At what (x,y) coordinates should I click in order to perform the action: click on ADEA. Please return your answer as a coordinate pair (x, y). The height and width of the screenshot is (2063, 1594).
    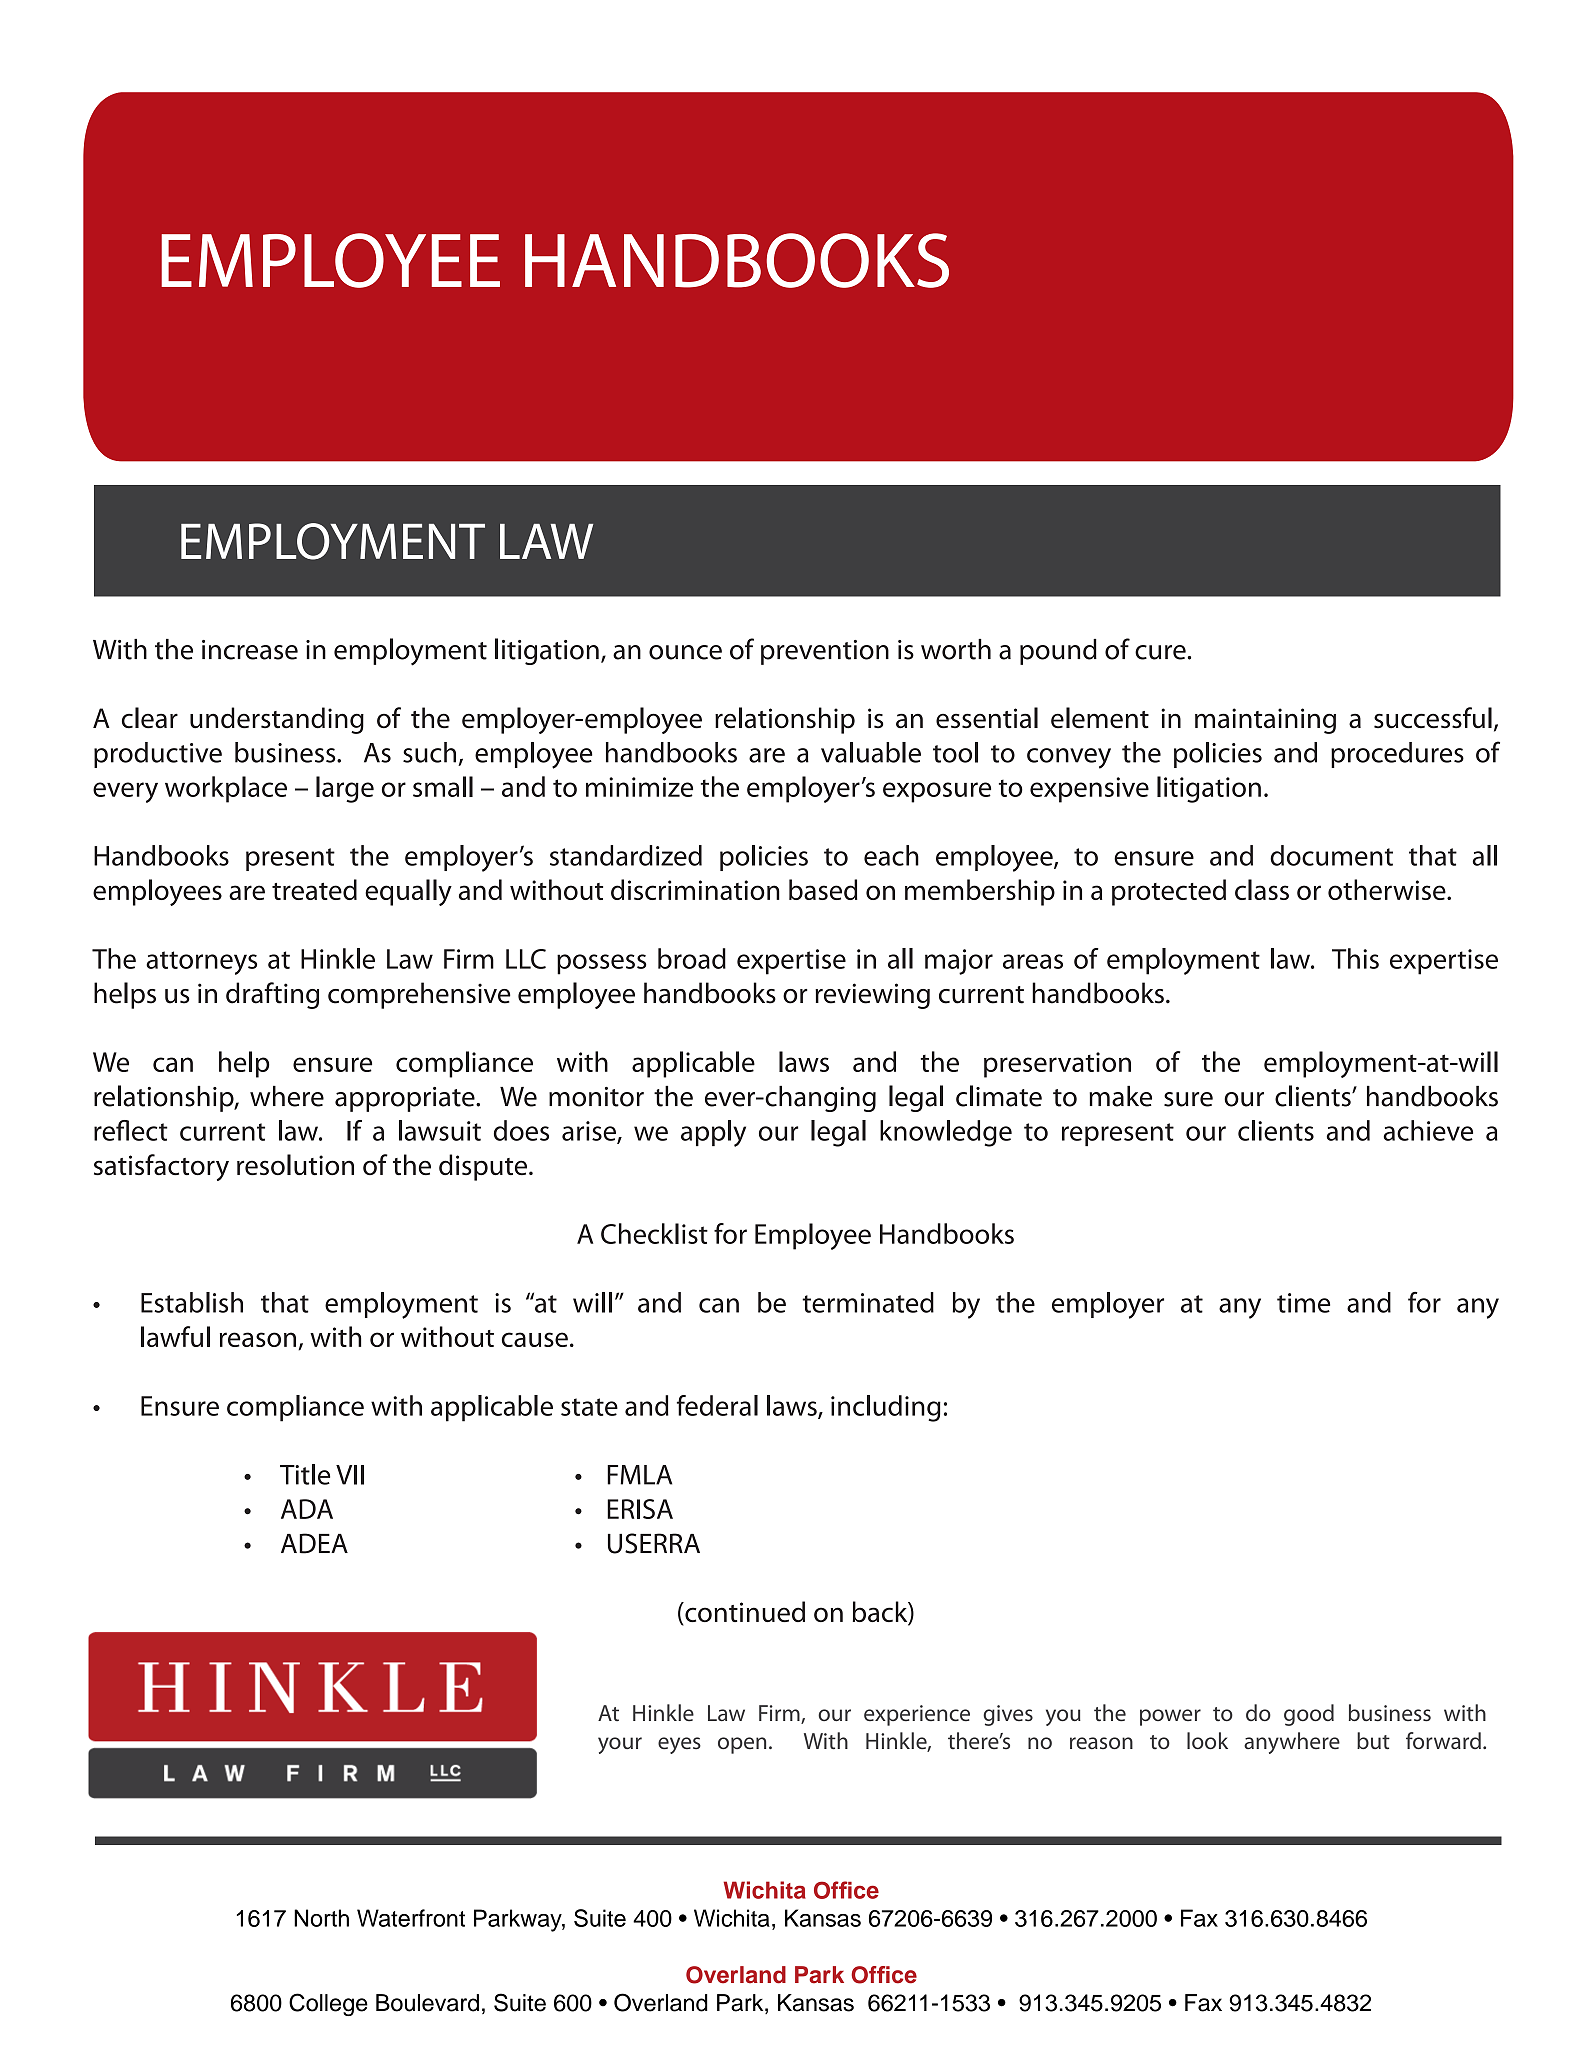
    Looking at the image, I should click on (314, 1543).
